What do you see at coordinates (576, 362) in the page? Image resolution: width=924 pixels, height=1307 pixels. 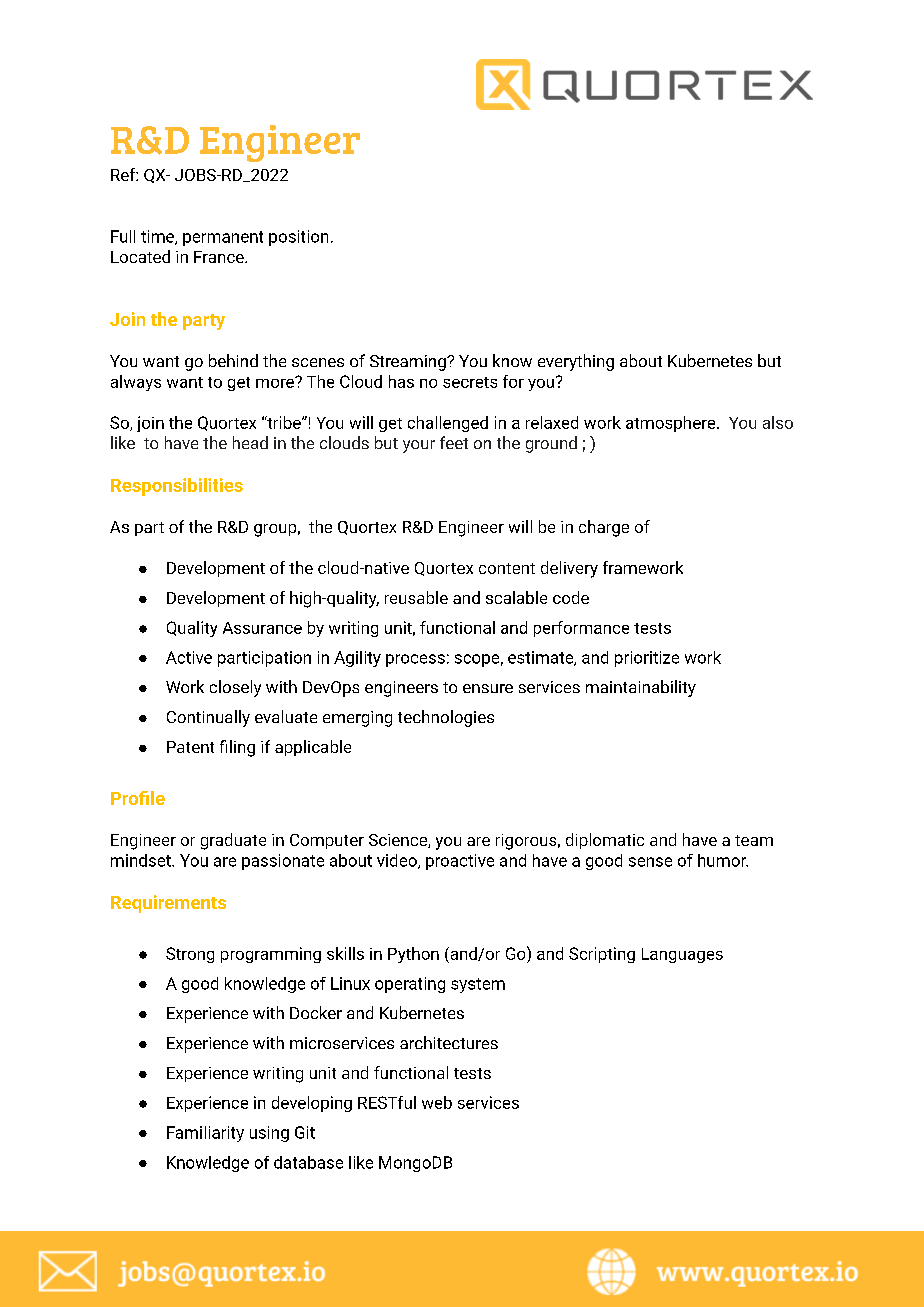 I see `everything` at bounding box center [576, 362].
